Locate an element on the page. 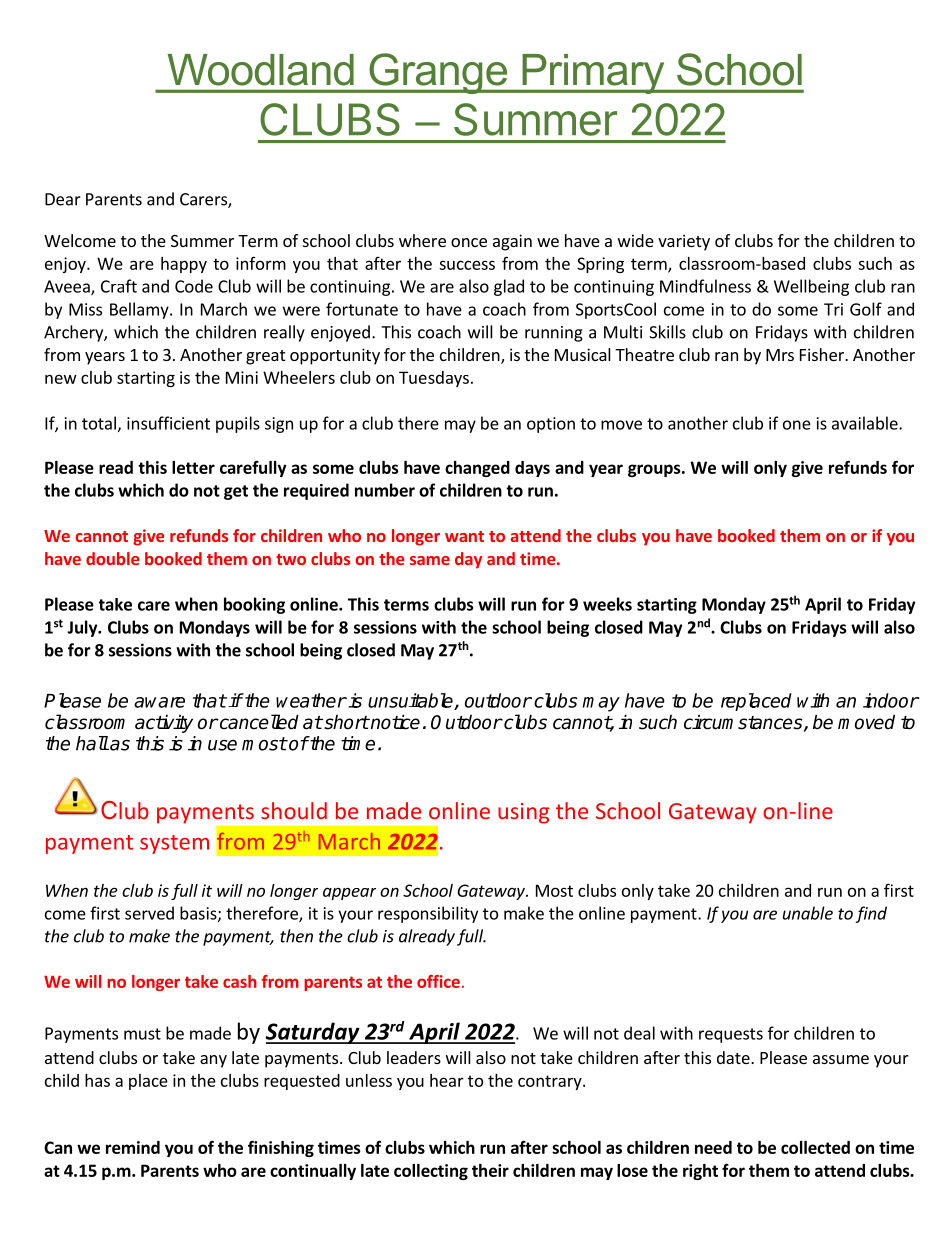 The height and width of the image is (1233, 952). served is located at coordinates (149, 913).
